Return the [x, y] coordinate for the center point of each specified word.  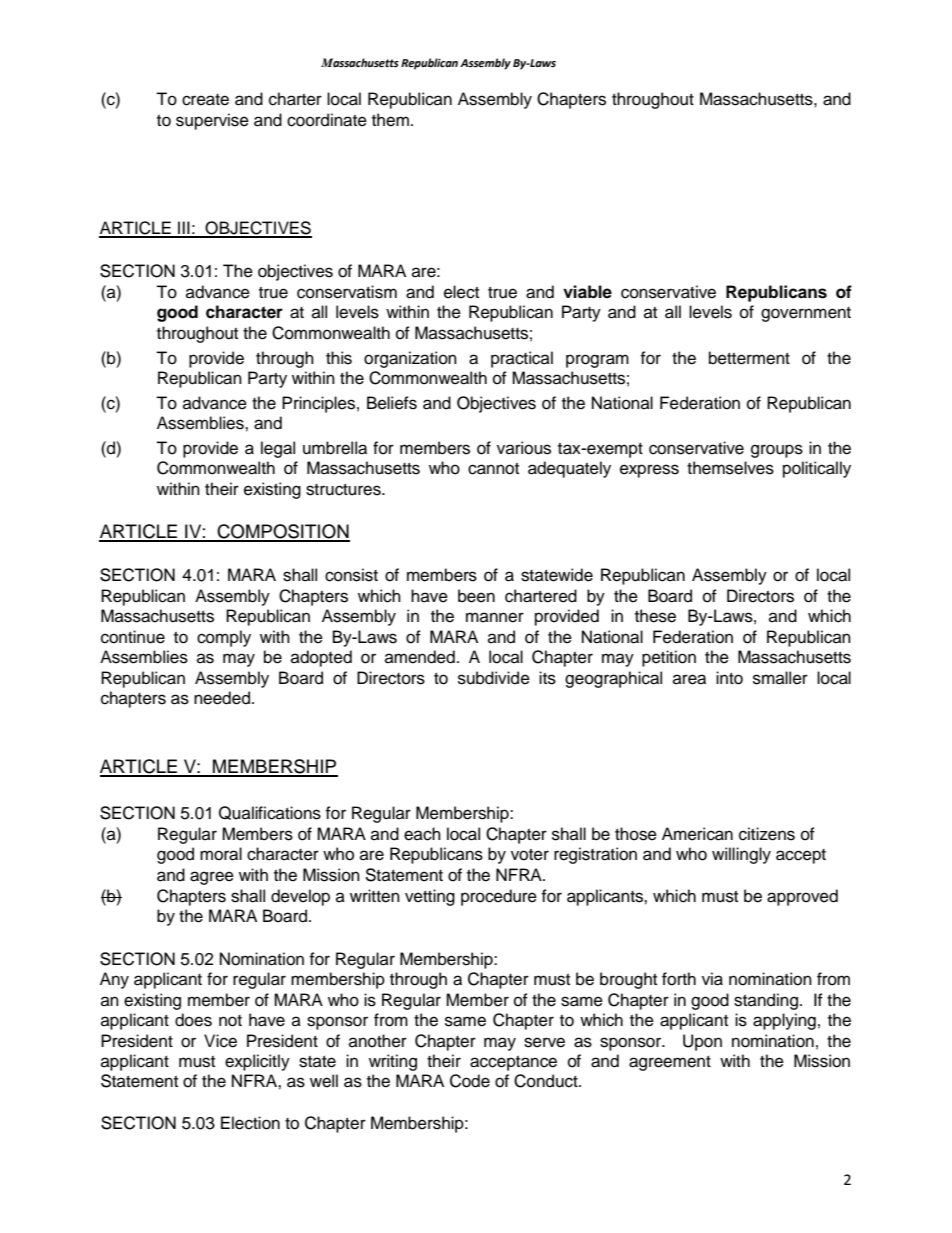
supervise [212, 121]
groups [777, 451]
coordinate [327, 120]
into [729, 678]
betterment [749, 358]
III [184, 229]
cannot [493, 469]
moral [221, 854]
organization [410, 359]
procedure [499, 897]
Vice [220, 1041]
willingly [741, 855]
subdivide [494, 678]
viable [587, 292]
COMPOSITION [282, 532]
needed [222, 698]
